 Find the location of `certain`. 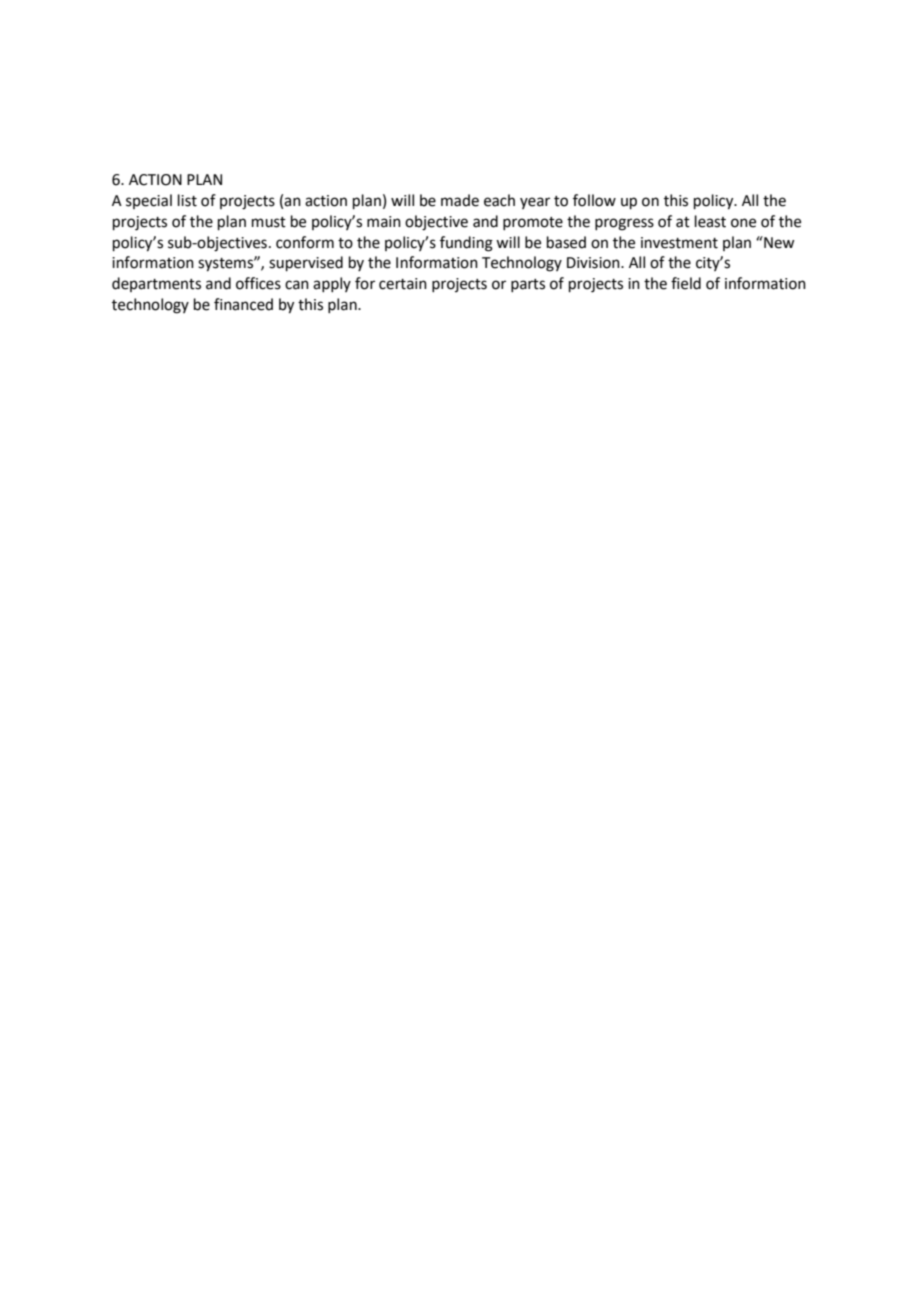

certain is located at coordinates (403, 284).
